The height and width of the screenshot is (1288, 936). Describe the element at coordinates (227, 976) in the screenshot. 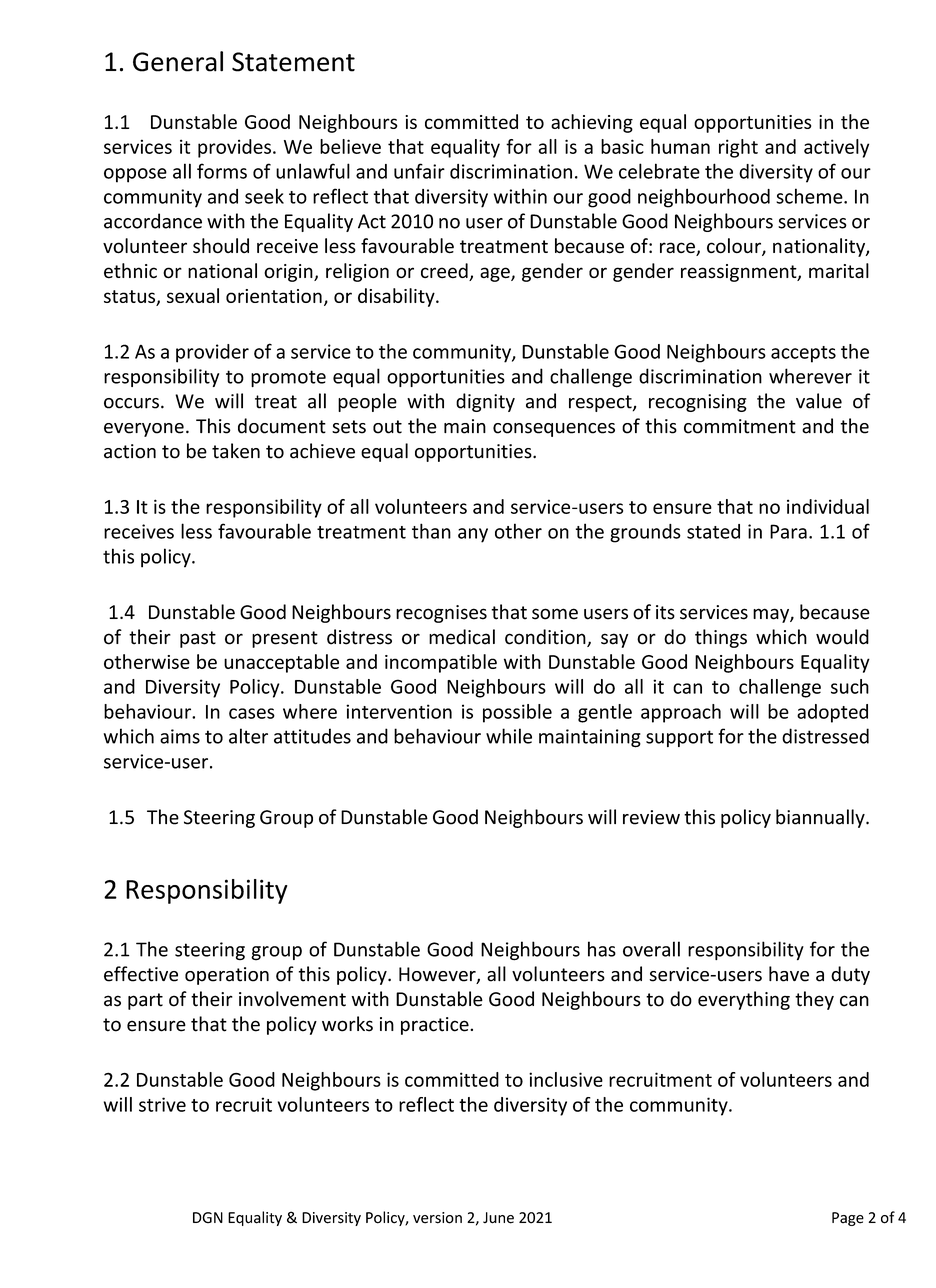

I see `operation` at that location.
